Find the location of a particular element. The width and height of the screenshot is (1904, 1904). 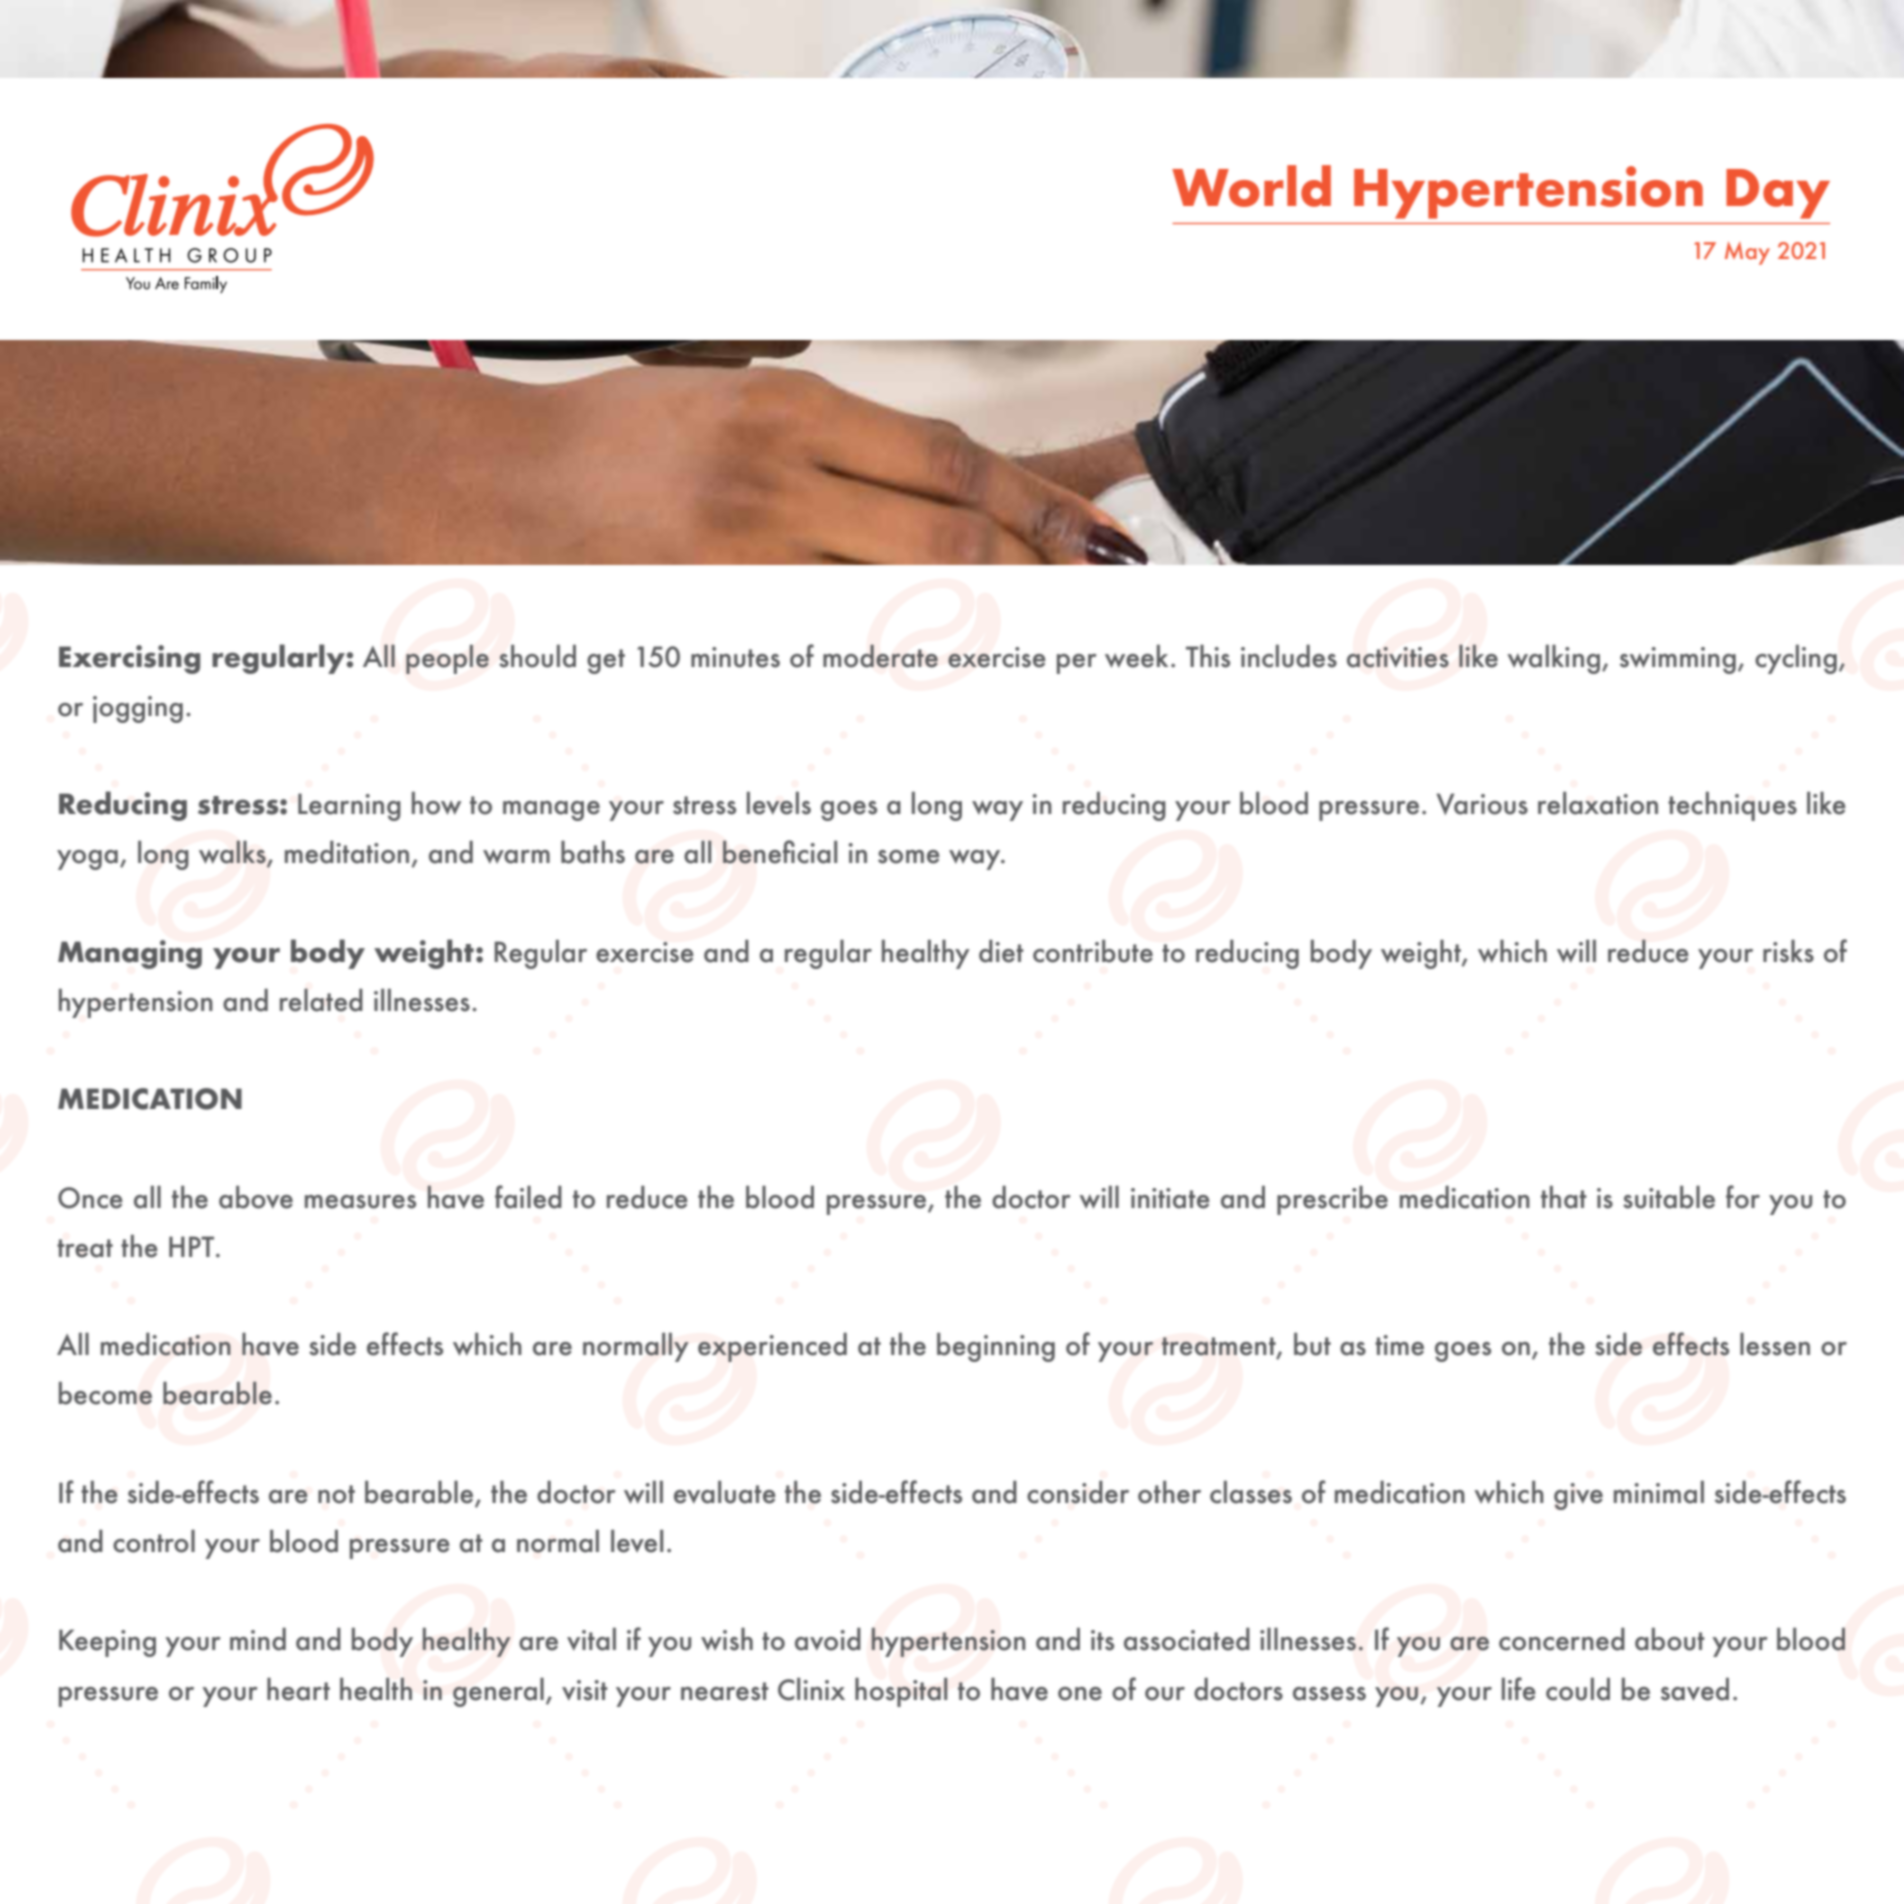

about is located at coordinates (1670, 1639).
